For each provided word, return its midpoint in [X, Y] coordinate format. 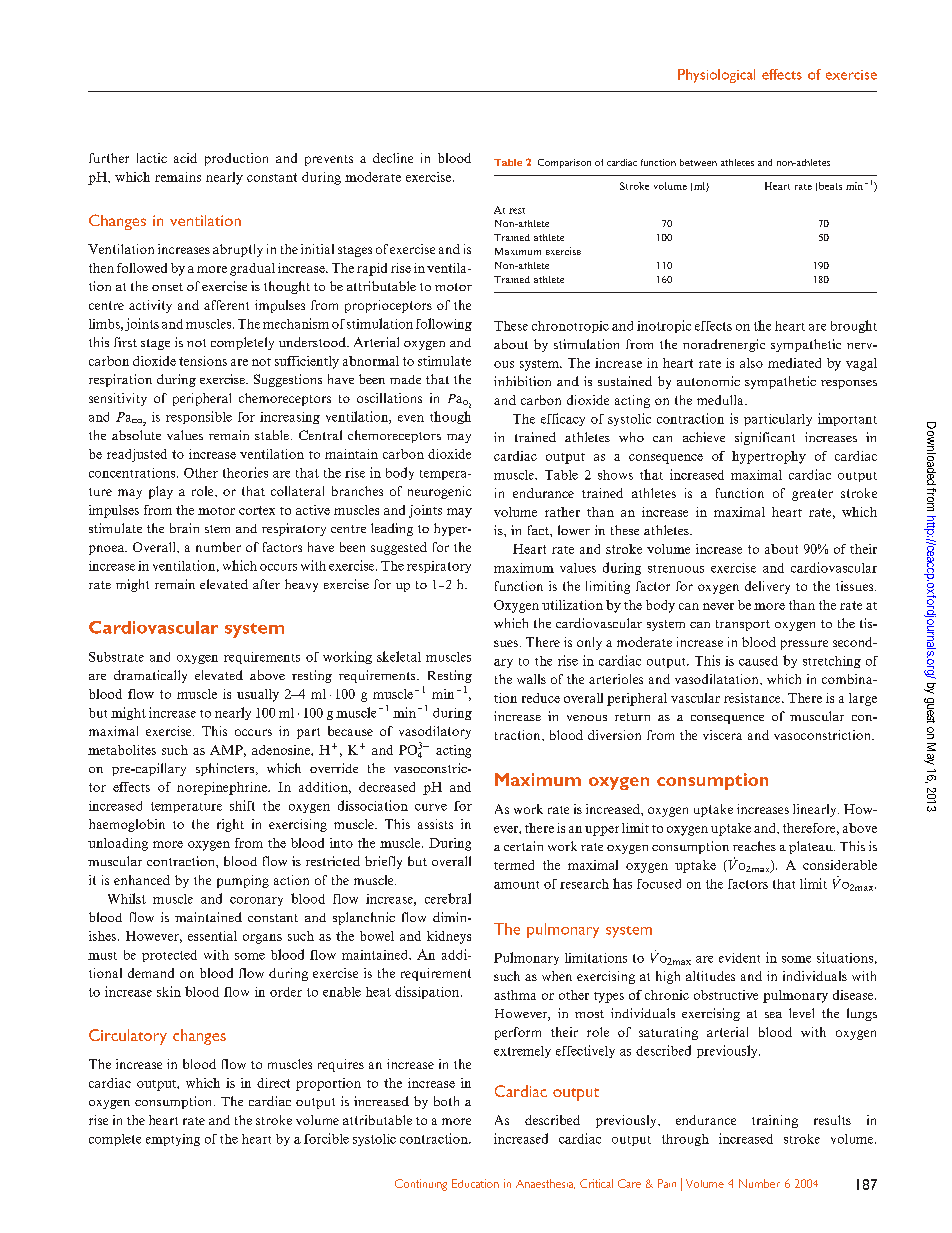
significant [765, 438]
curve [431, 807]
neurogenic [439, 492]
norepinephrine [223, 788]
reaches [754, 846]
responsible [199, 417]
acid [185, 158]
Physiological [716, 76]
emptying [173, 1140]
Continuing [421, 1185]
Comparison [564, 163]
